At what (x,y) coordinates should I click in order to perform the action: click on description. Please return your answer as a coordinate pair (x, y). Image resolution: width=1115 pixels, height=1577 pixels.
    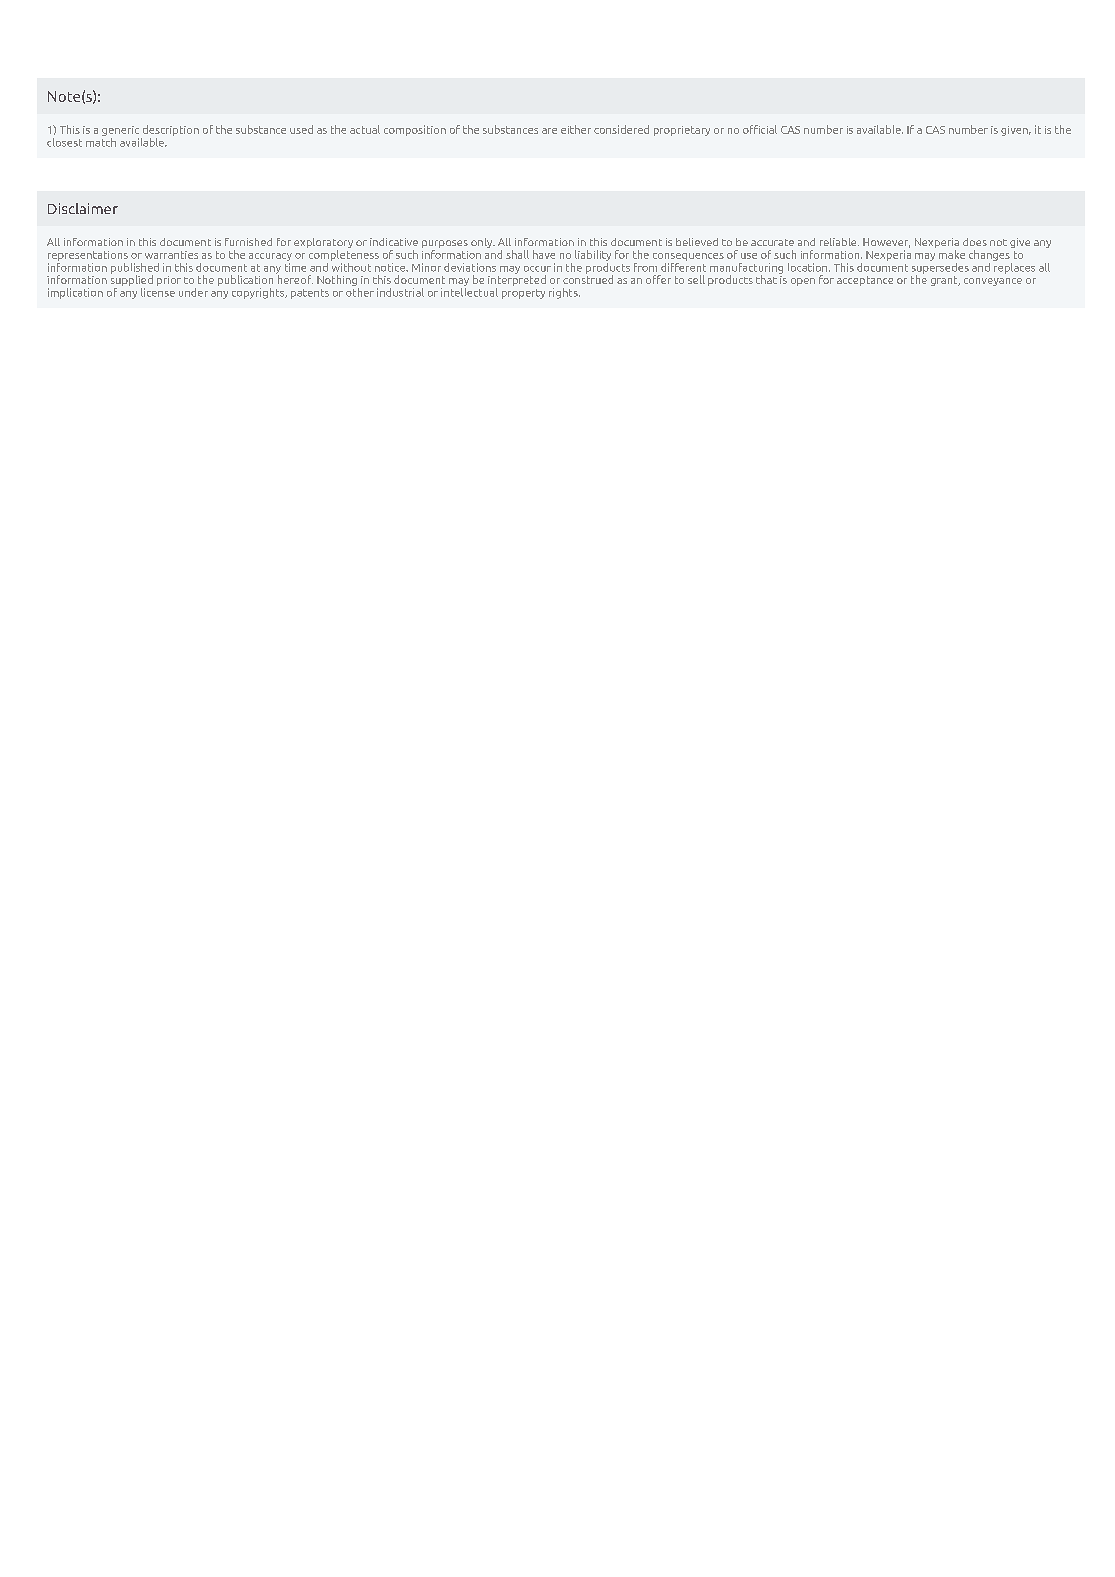
    Looking at the image, I should click on (171, 130).
